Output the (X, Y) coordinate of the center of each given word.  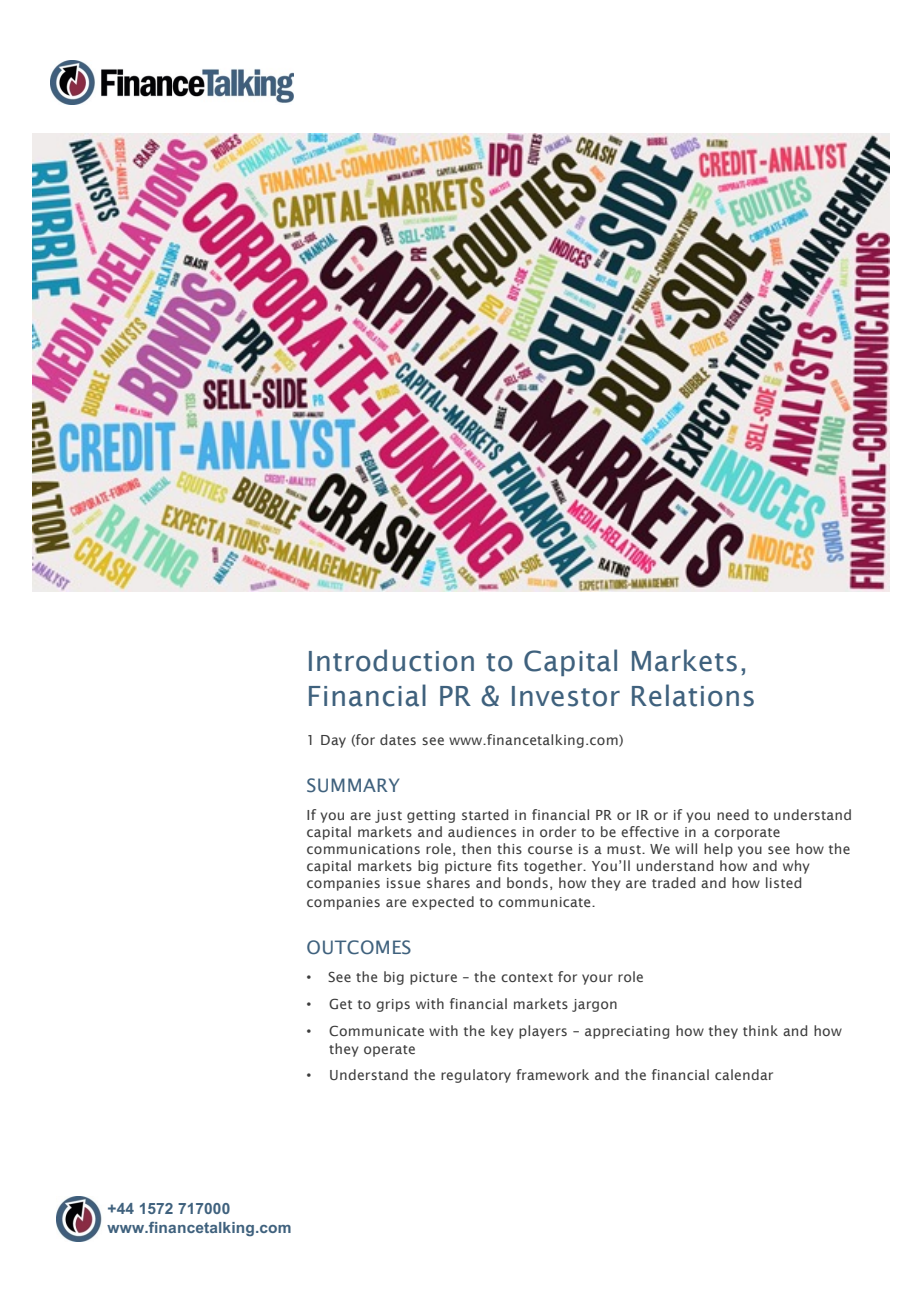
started (485, 814)
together (554, 867)
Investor (566, 696)
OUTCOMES (359, 947)
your (597, 979)
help (718, 850)
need (733, 814)
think (760, 1030)
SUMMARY (353, 785)
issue (403, 883)
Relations (693, 695)
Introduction (391, 660)
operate (389, 1051)
